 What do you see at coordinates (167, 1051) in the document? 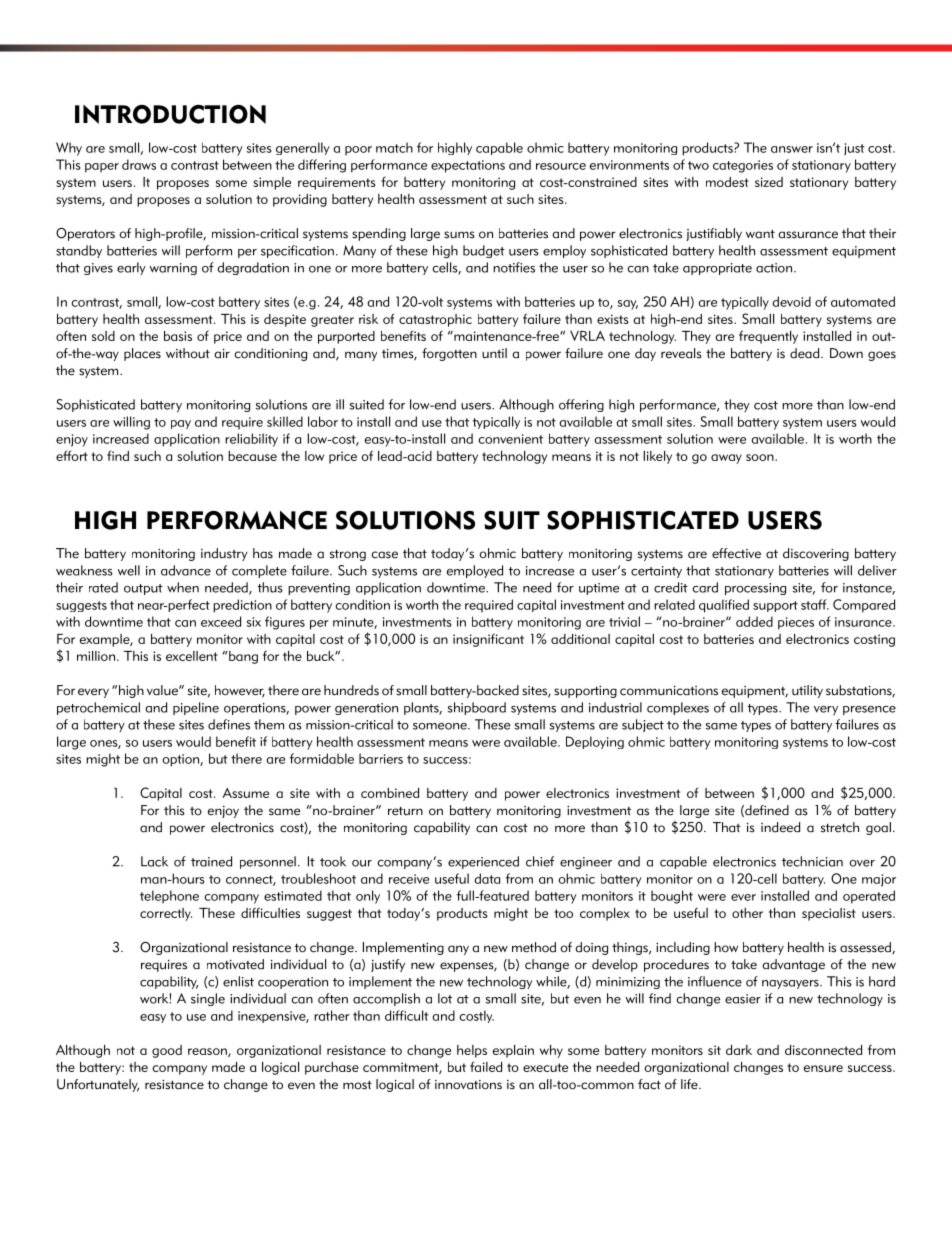
I see `good` at bounding box center [167, 1051].
